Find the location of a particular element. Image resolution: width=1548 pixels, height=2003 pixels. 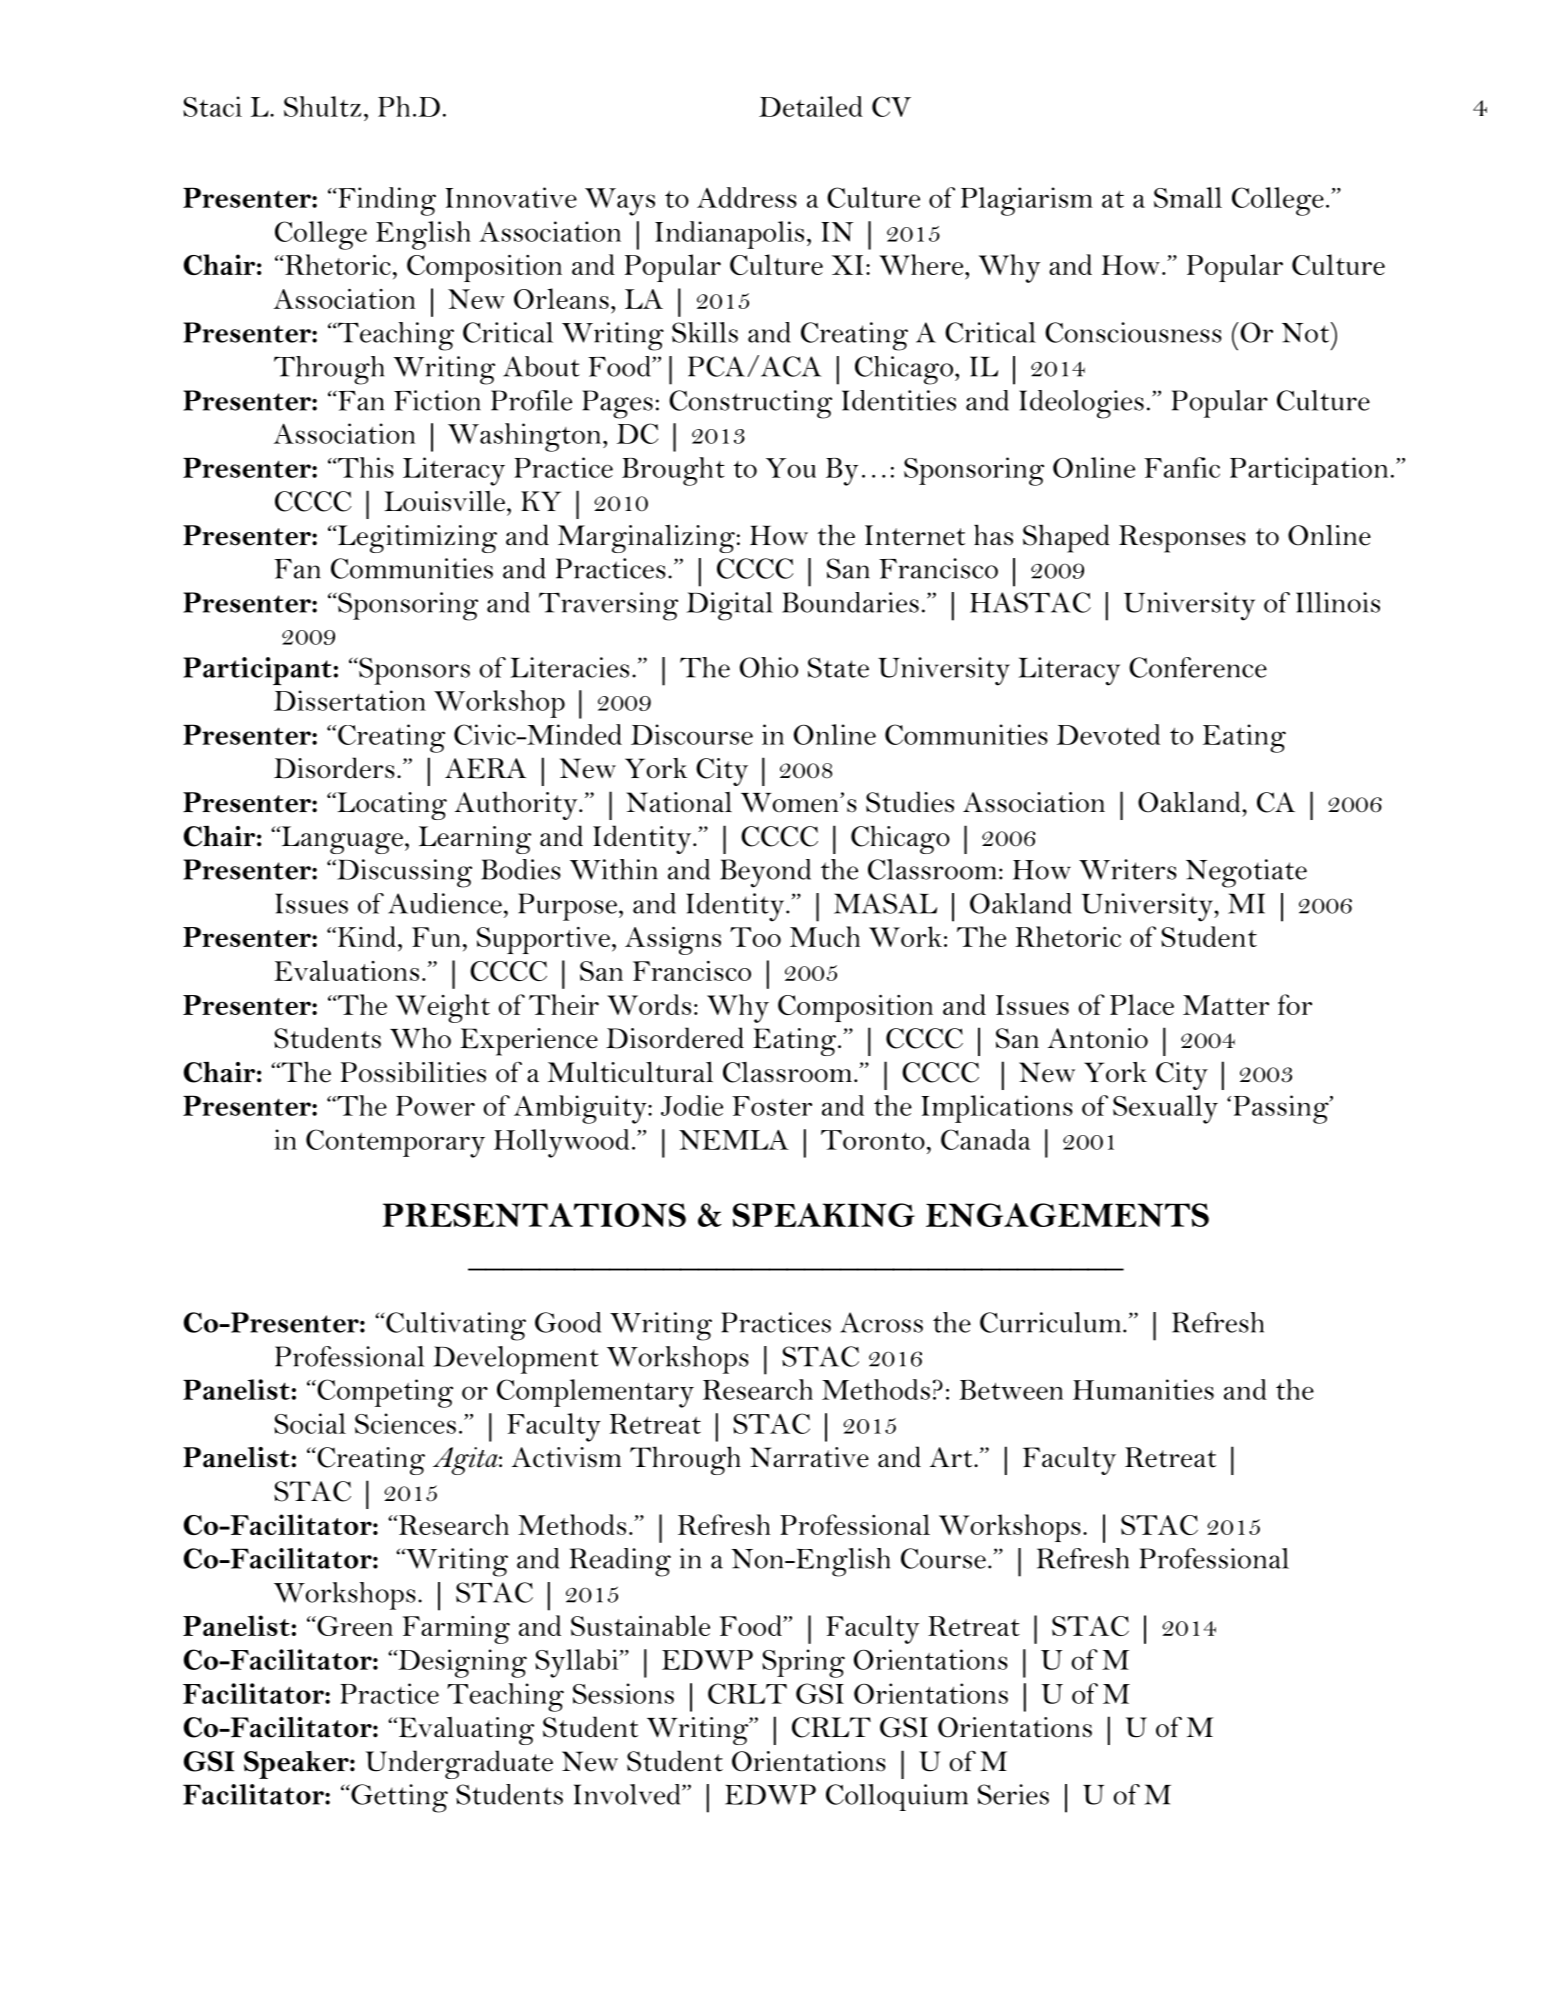

Small is located at coordinates (1188, 197).
